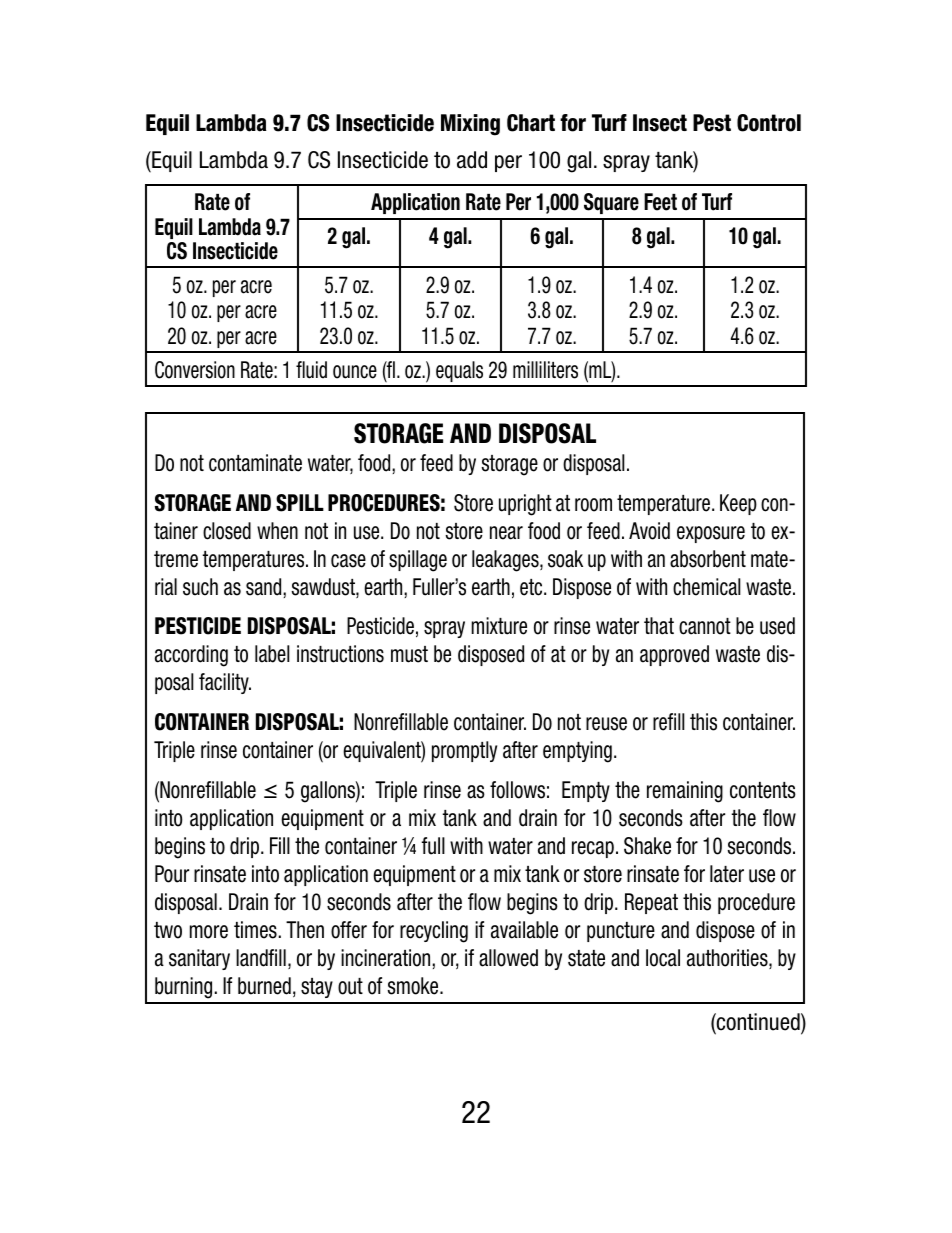 The width and height of the screenshot is (952, 1233). I want to click on Mixing, so click(470, 125).
